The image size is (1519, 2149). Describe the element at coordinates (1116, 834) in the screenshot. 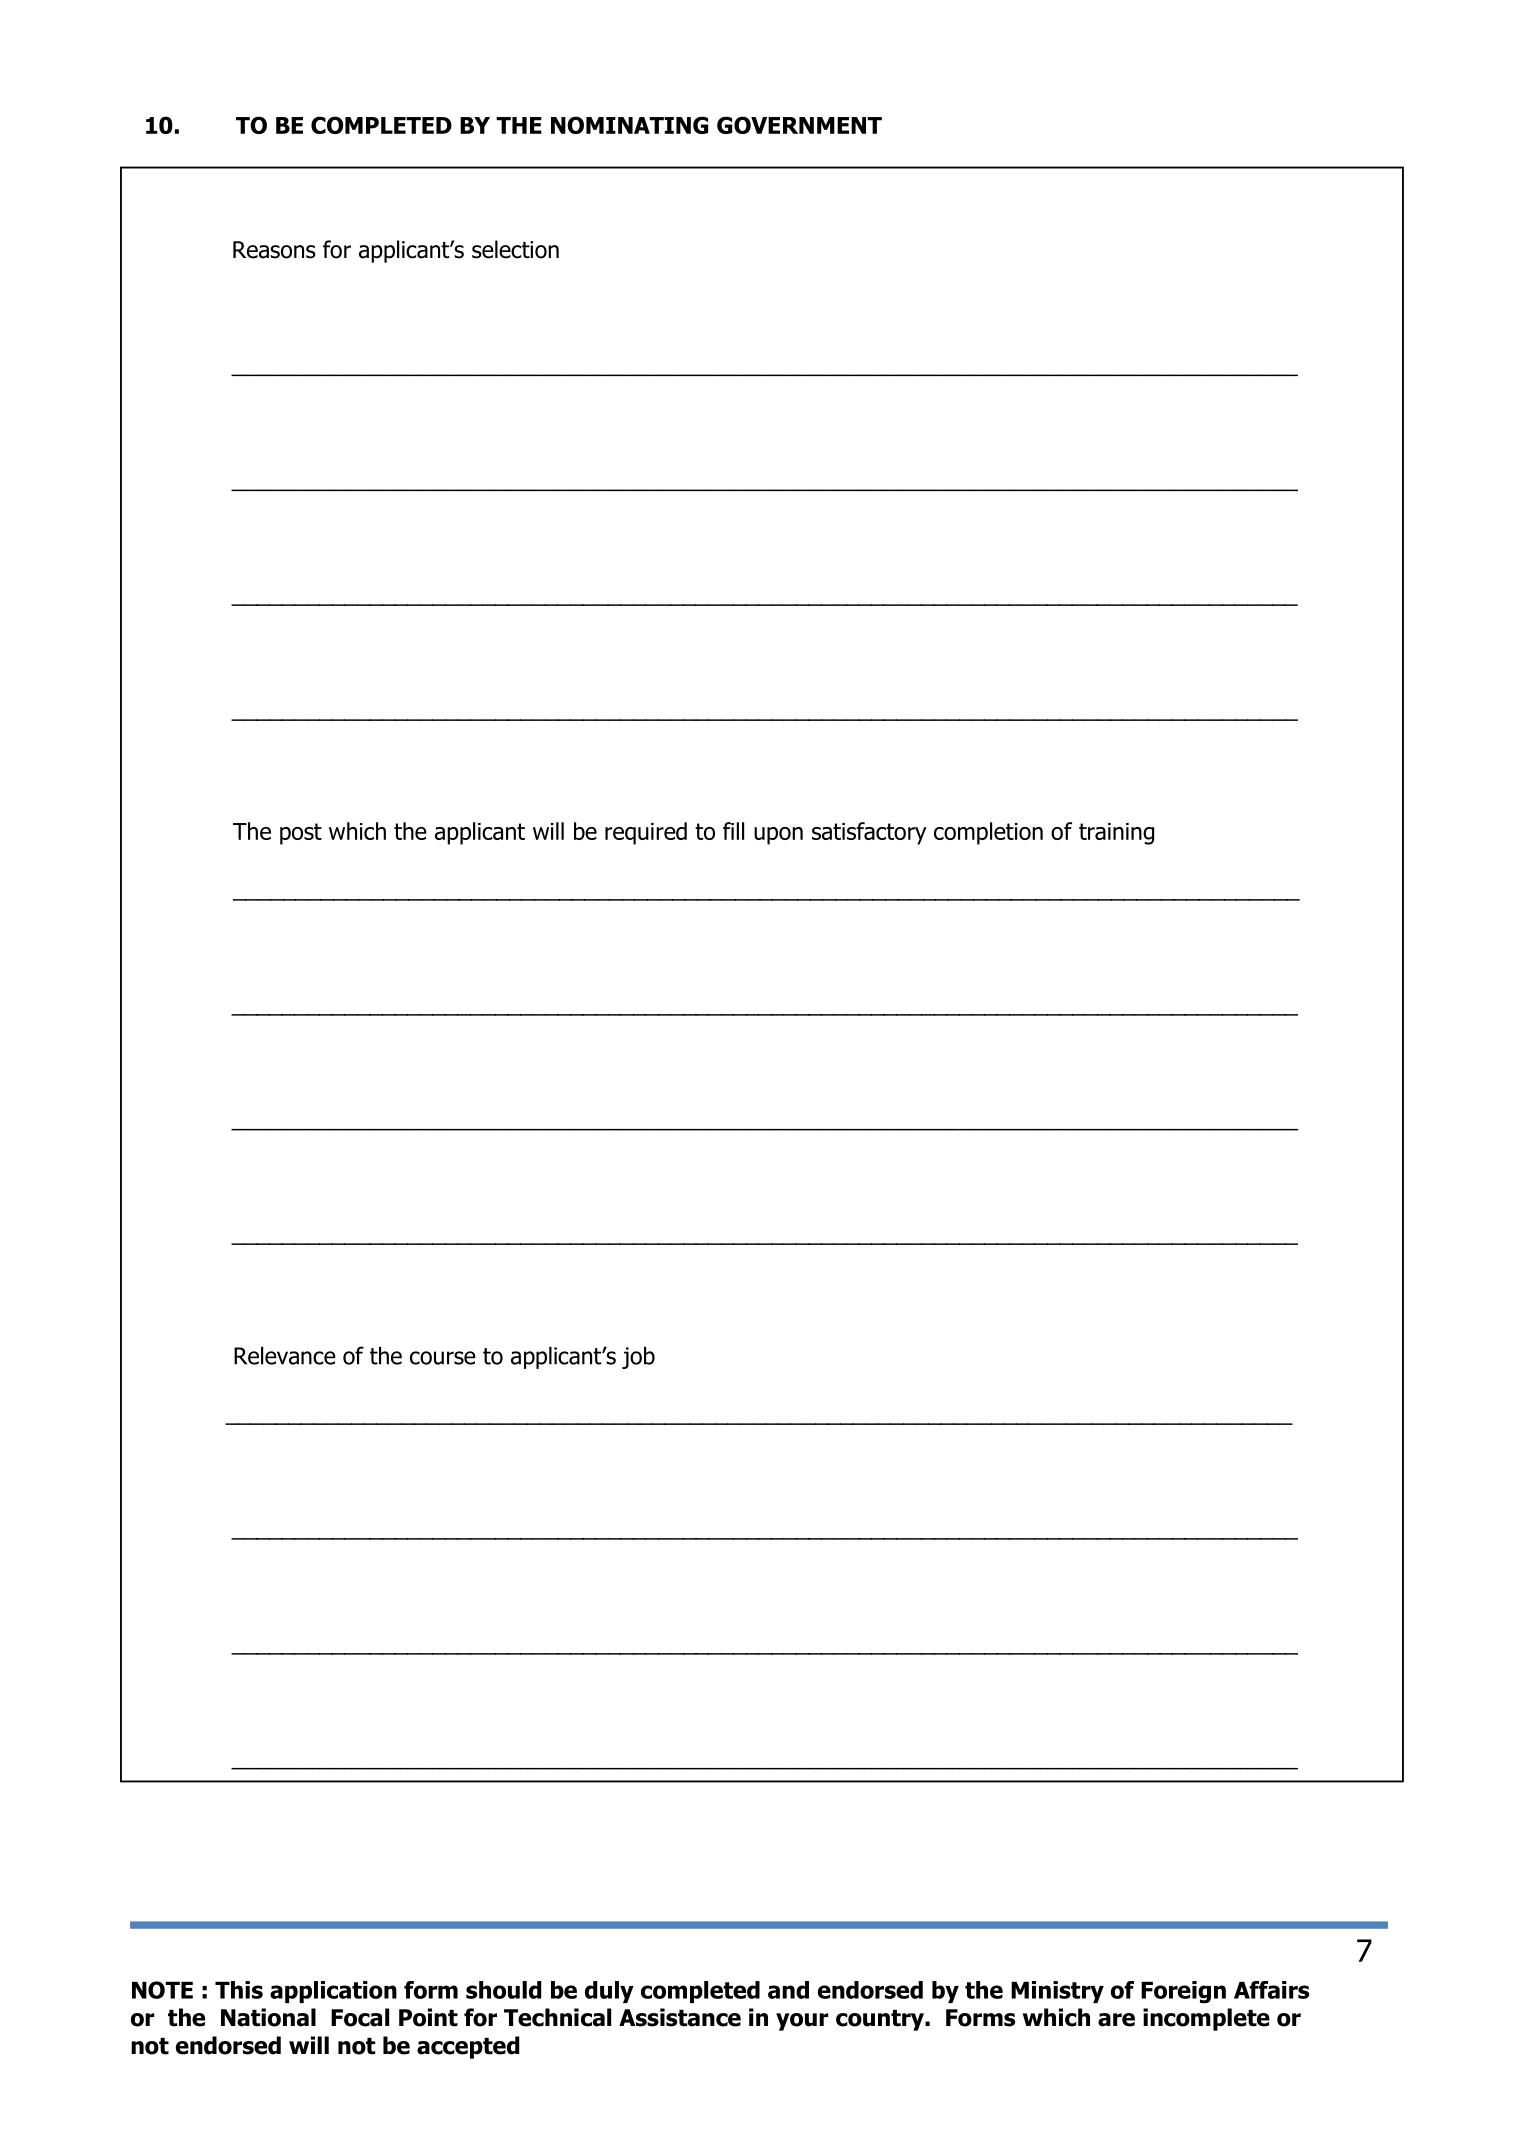

I see `training` at that location.
